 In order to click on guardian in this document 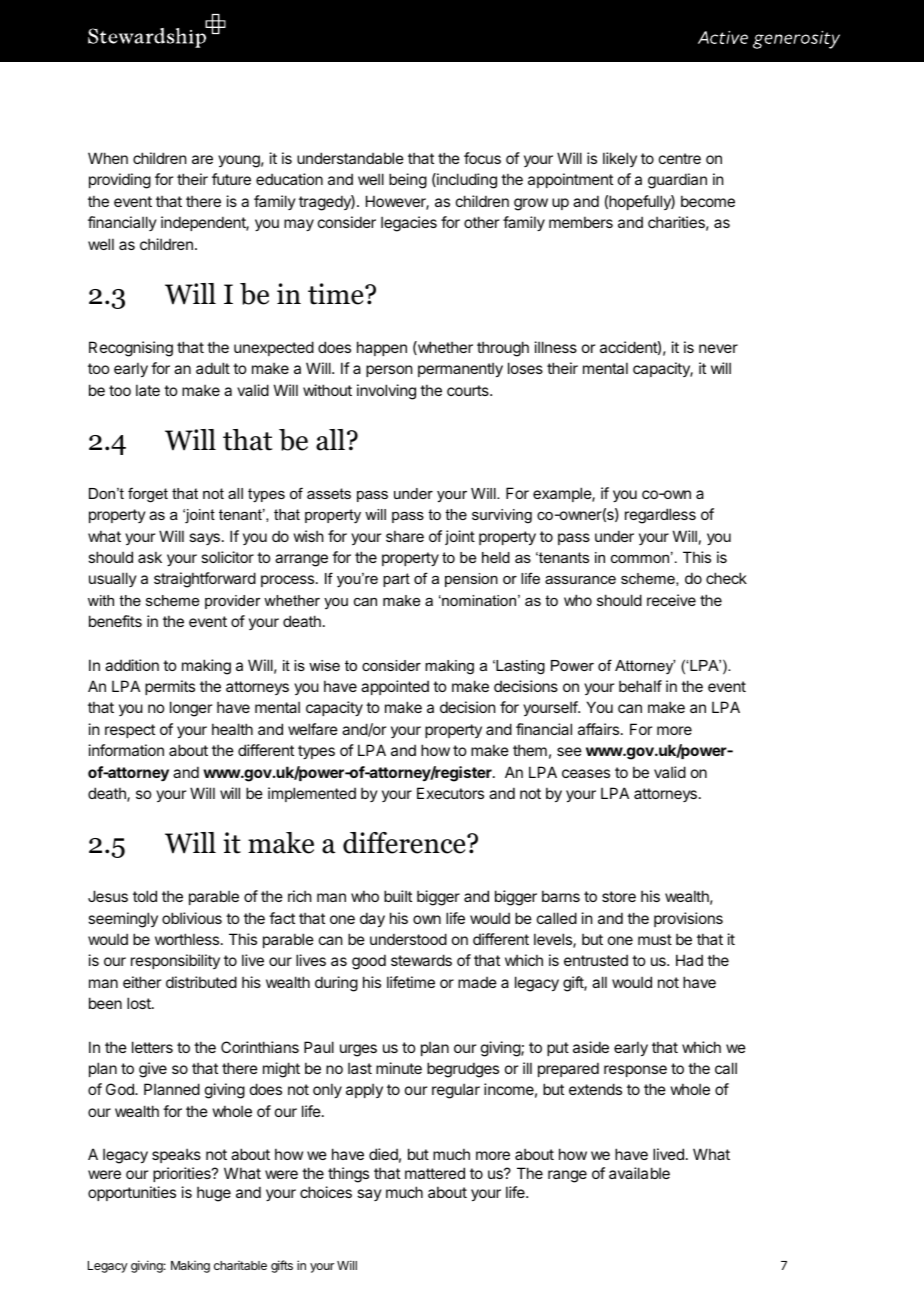, I will do `click(677, 181)`.
